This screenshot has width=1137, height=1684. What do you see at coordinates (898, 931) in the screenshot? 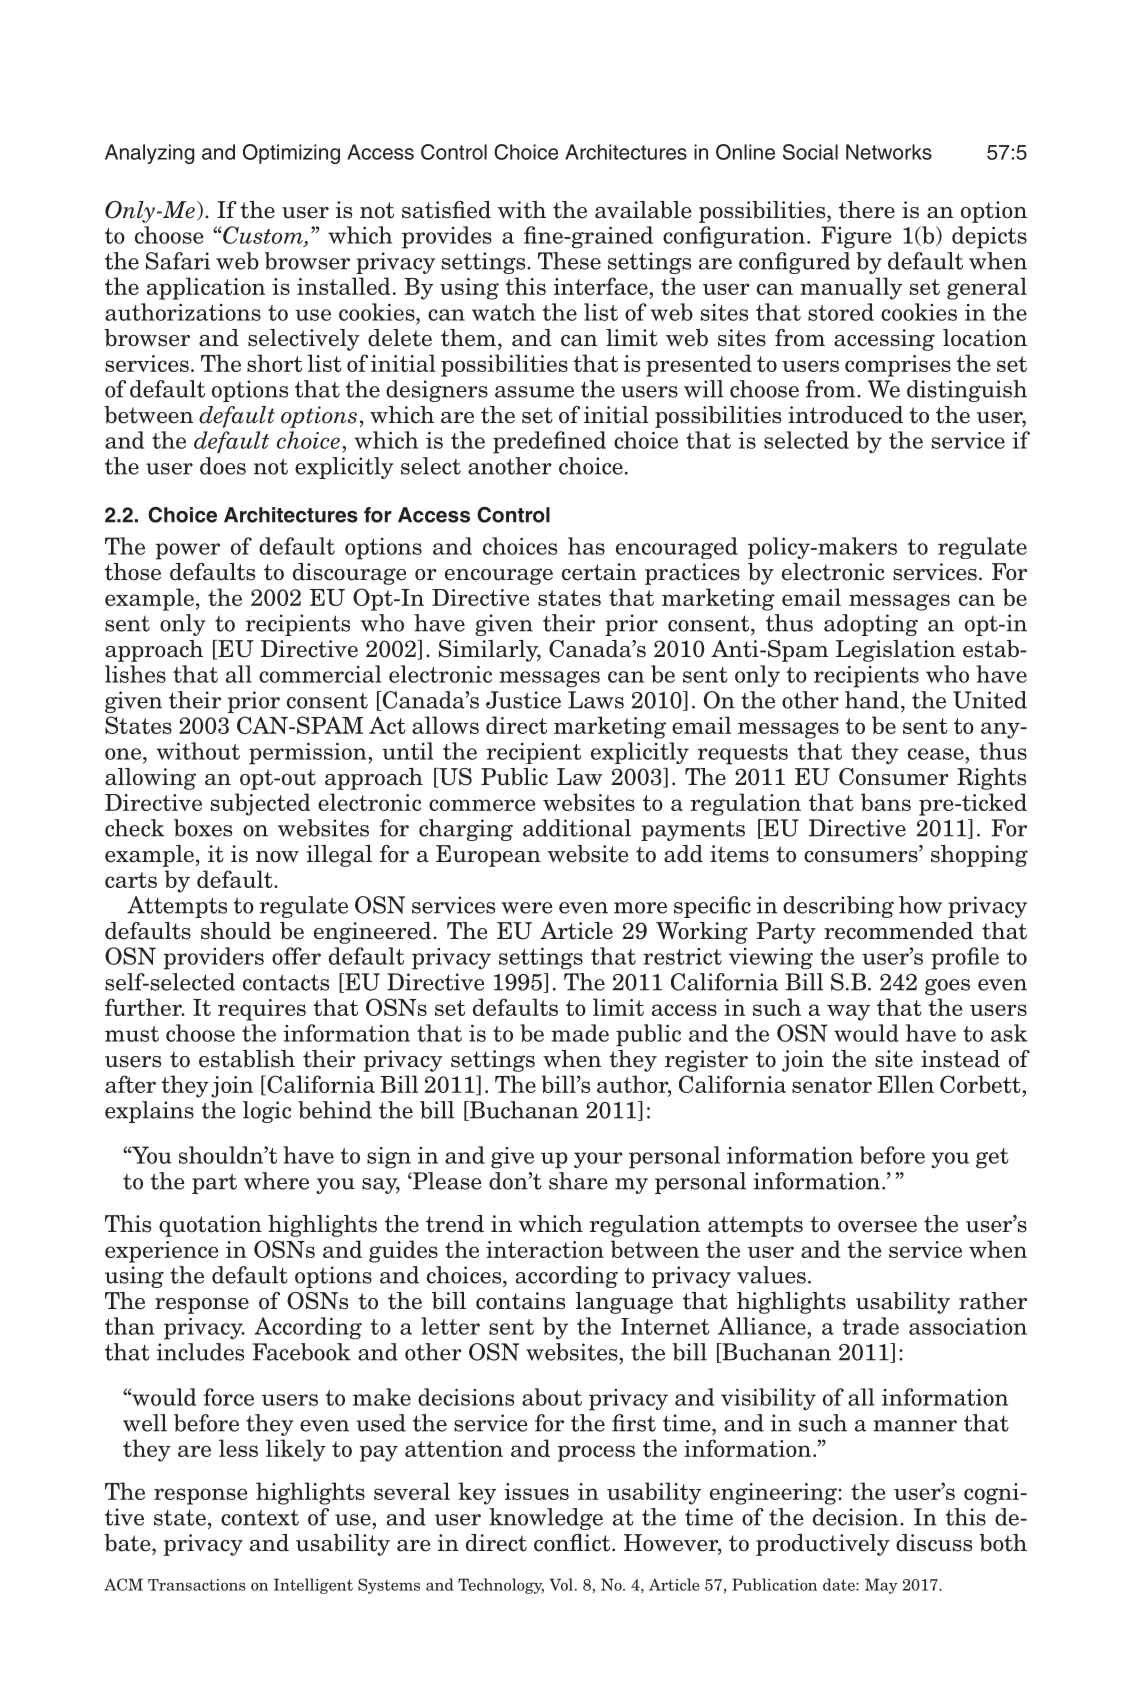
I see `recommended` at bounding box center [898, 931].
